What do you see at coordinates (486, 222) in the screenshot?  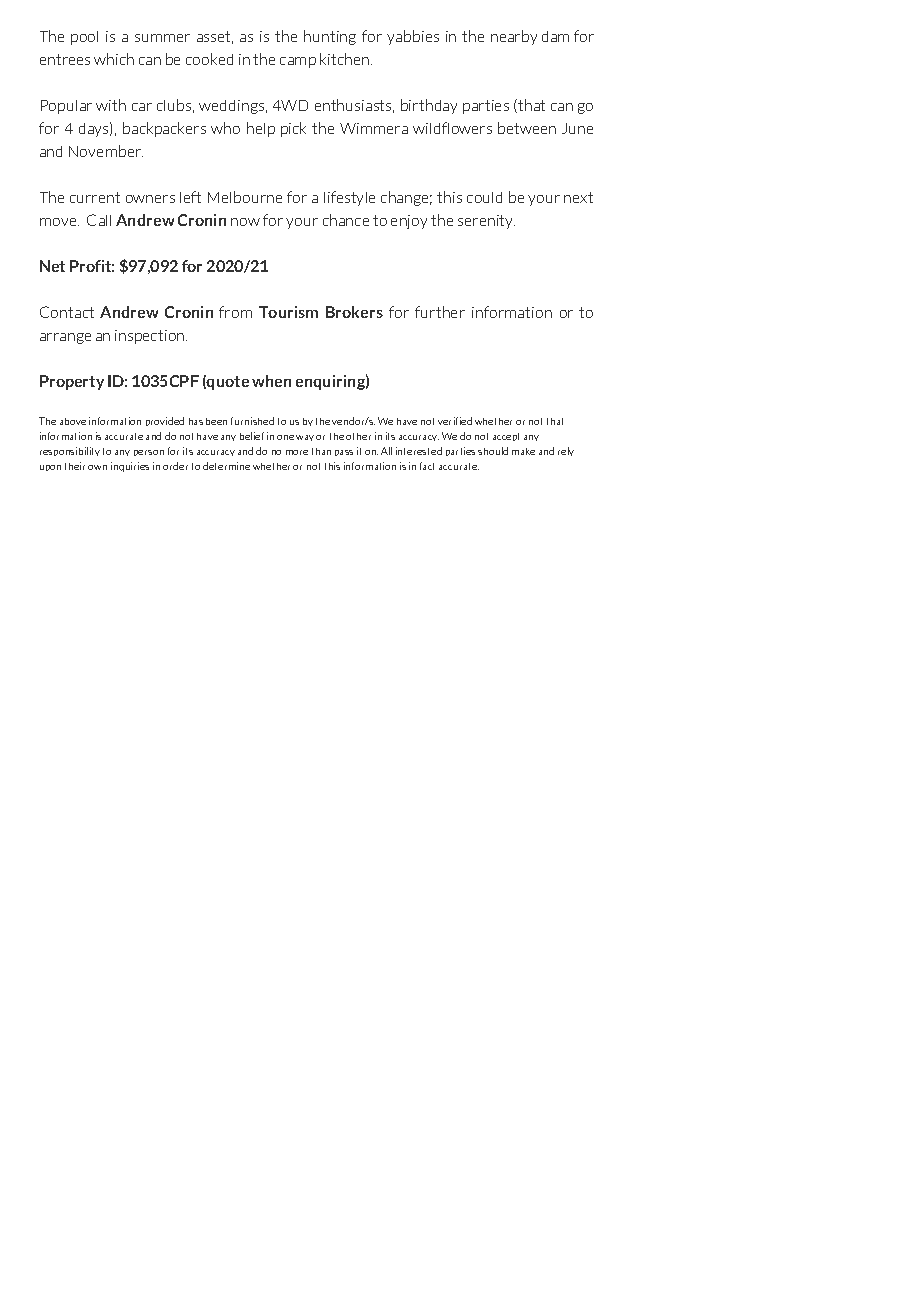 I see `serenity` at bounding box center [486, 222].
